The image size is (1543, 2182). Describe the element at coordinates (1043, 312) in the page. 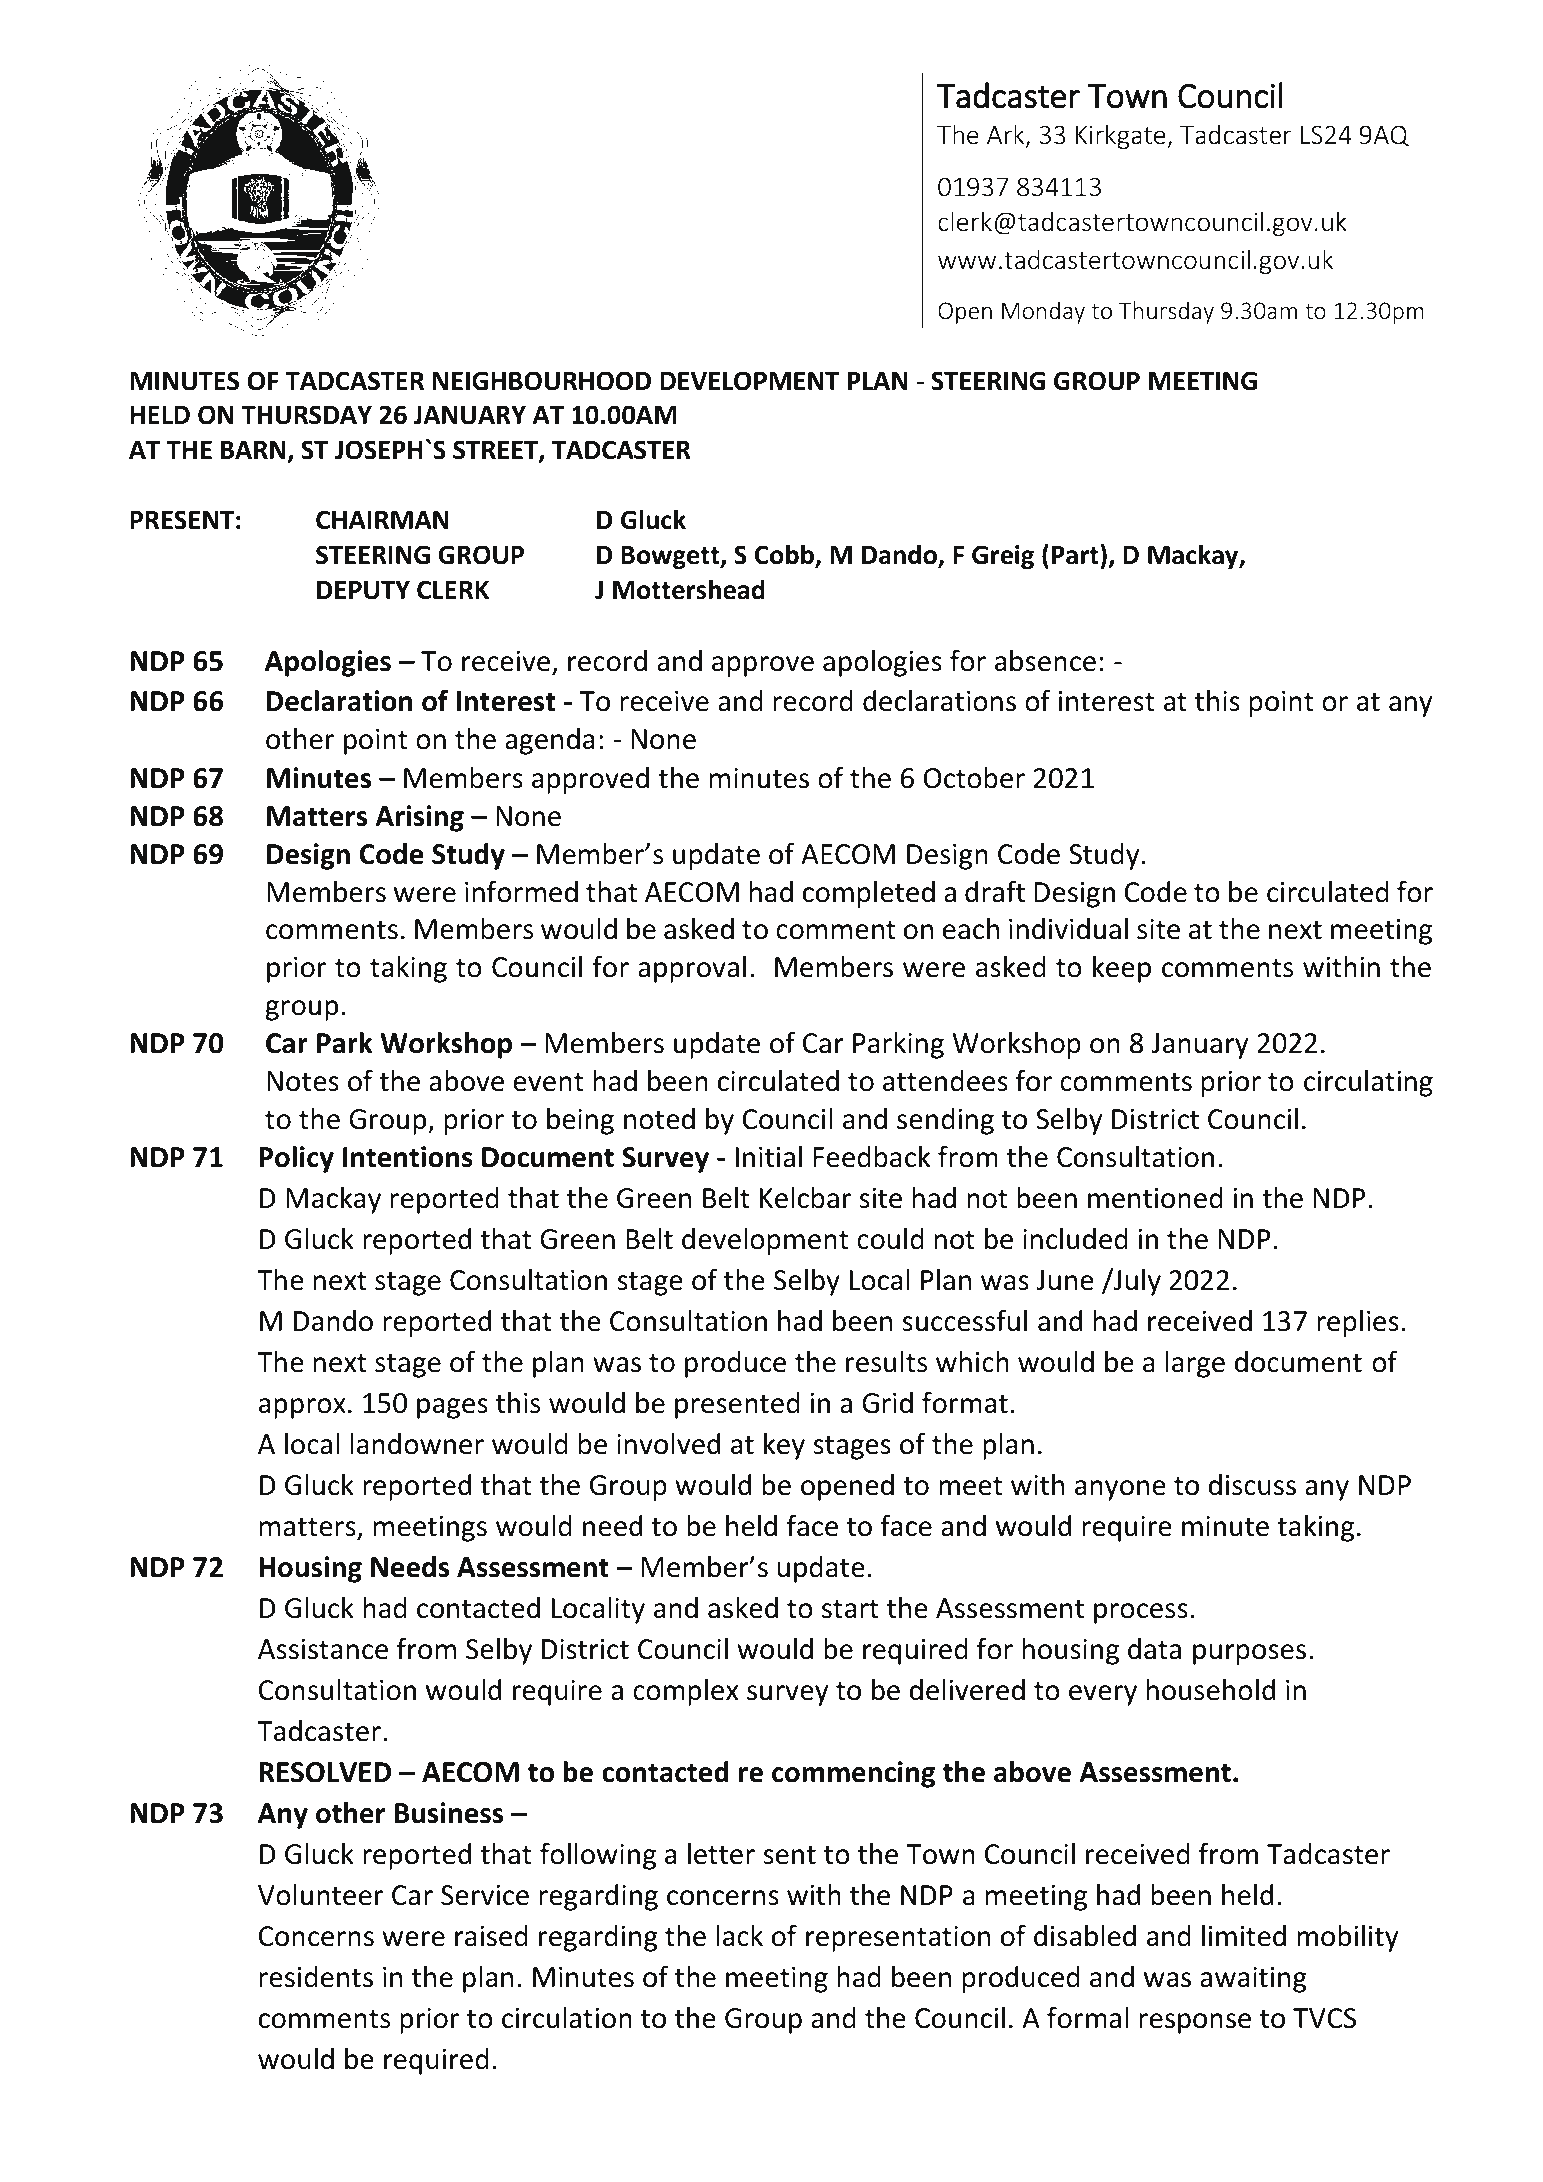

I see `Monday` at that location.
